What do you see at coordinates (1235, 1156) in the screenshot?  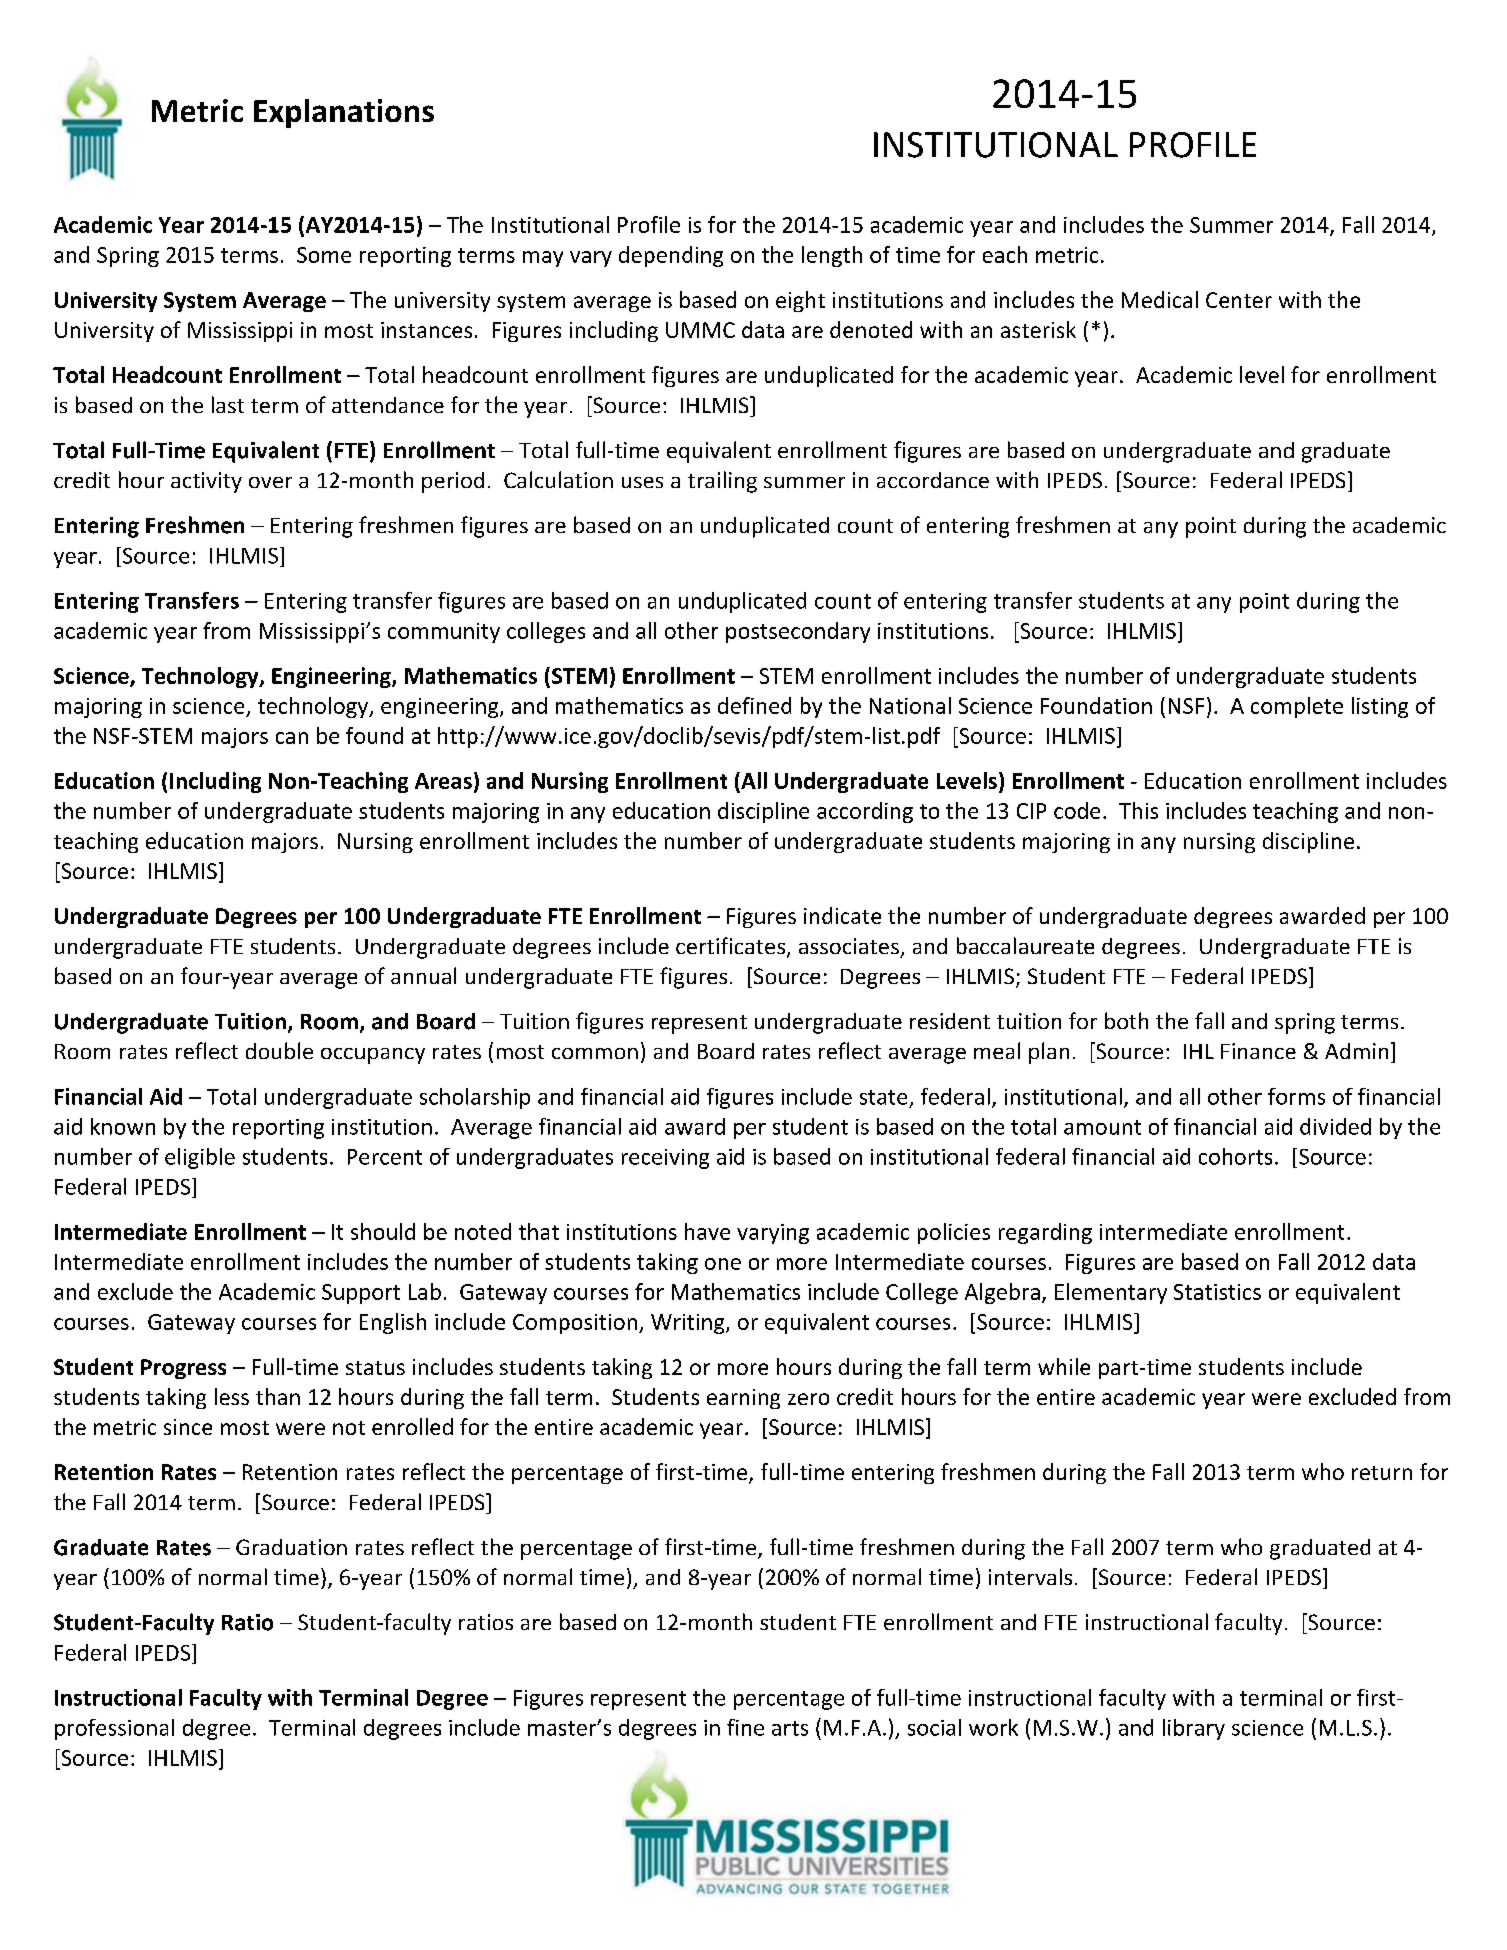 I see `cohorts` at bounding box center [1235, 1156].
